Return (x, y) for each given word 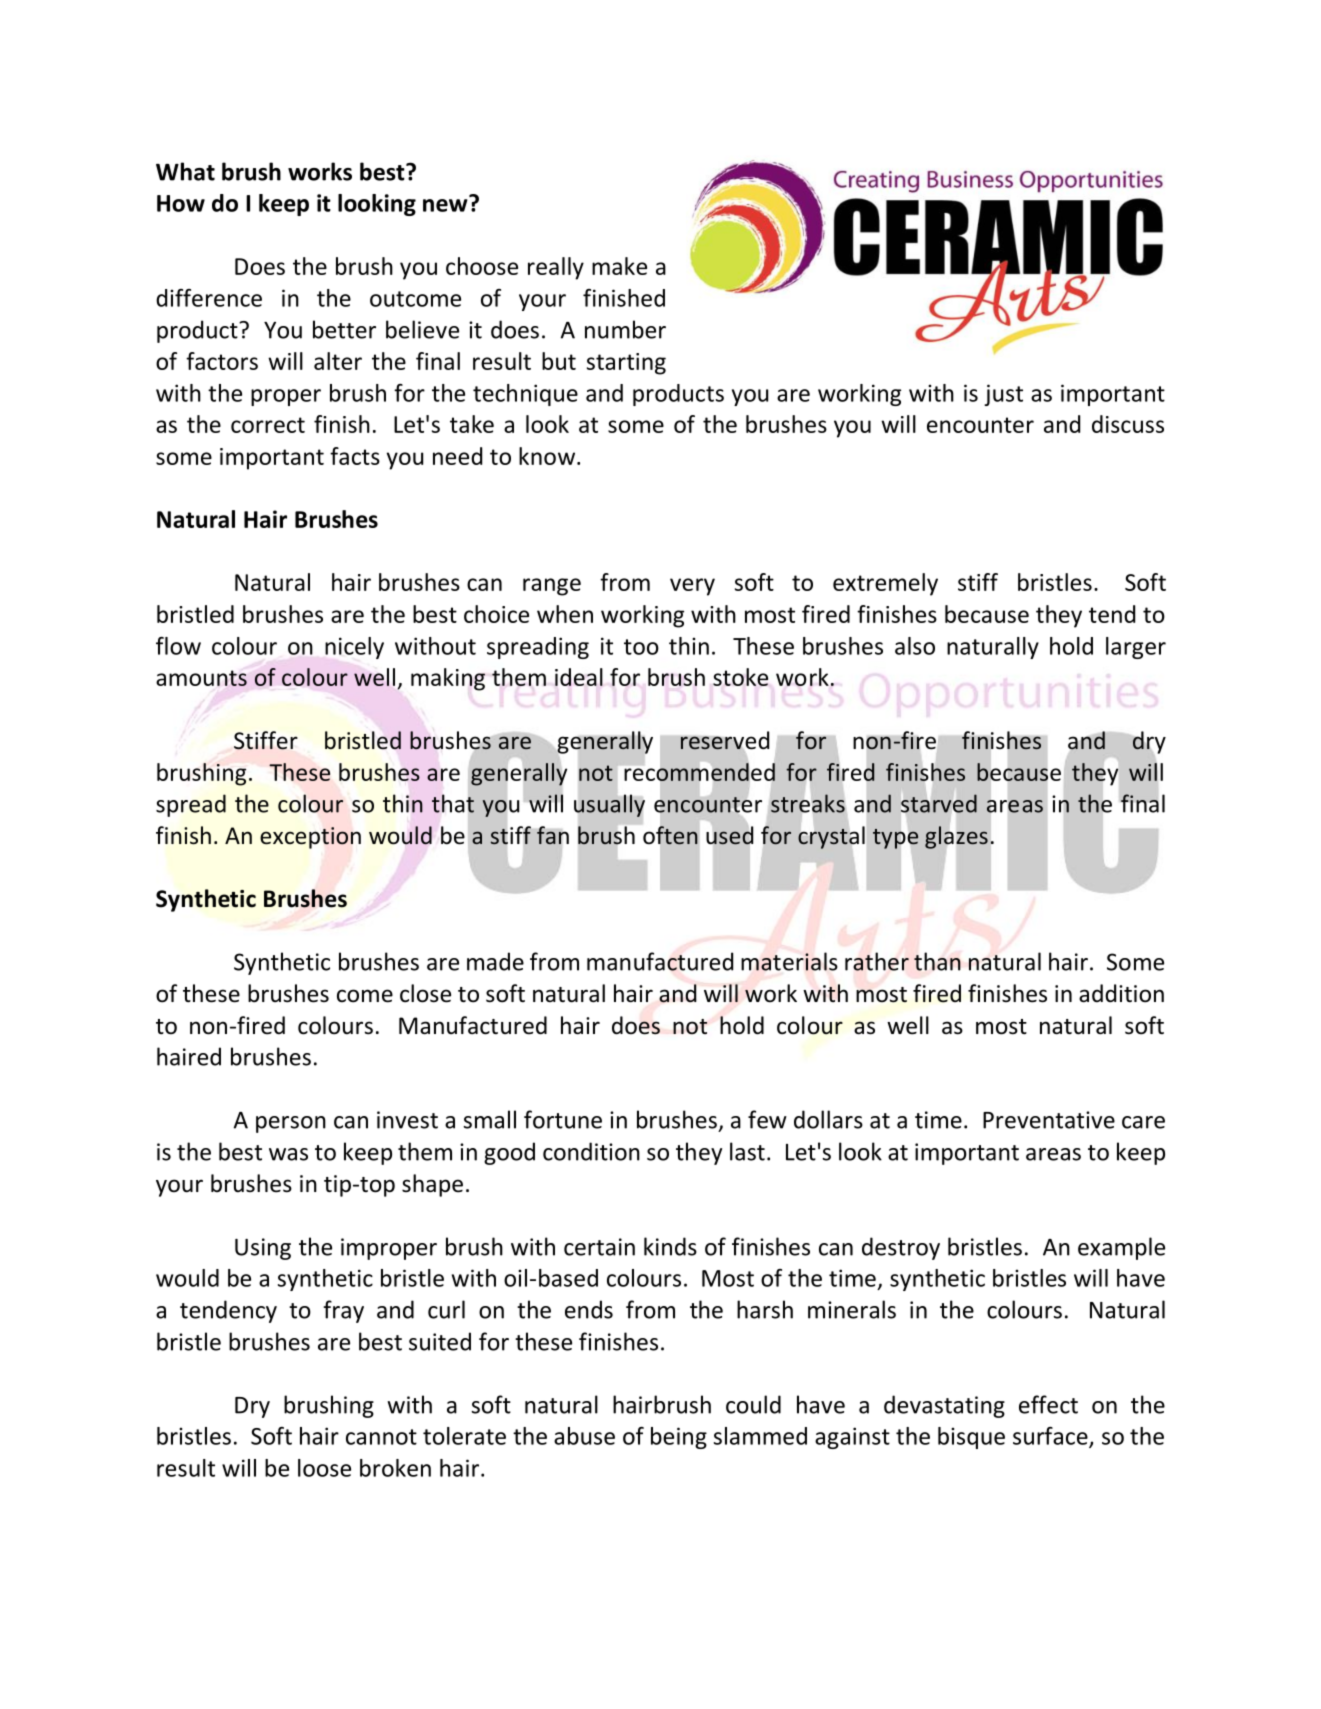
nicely (354, 648)
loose (324, 1468)
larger (1136, 648)
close (425, 993)
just (1003, 395)
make (619, 266)
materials (789, 961)
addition (1121, 993)
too (641, 647)
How (181, 203)
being (679, 1438)
